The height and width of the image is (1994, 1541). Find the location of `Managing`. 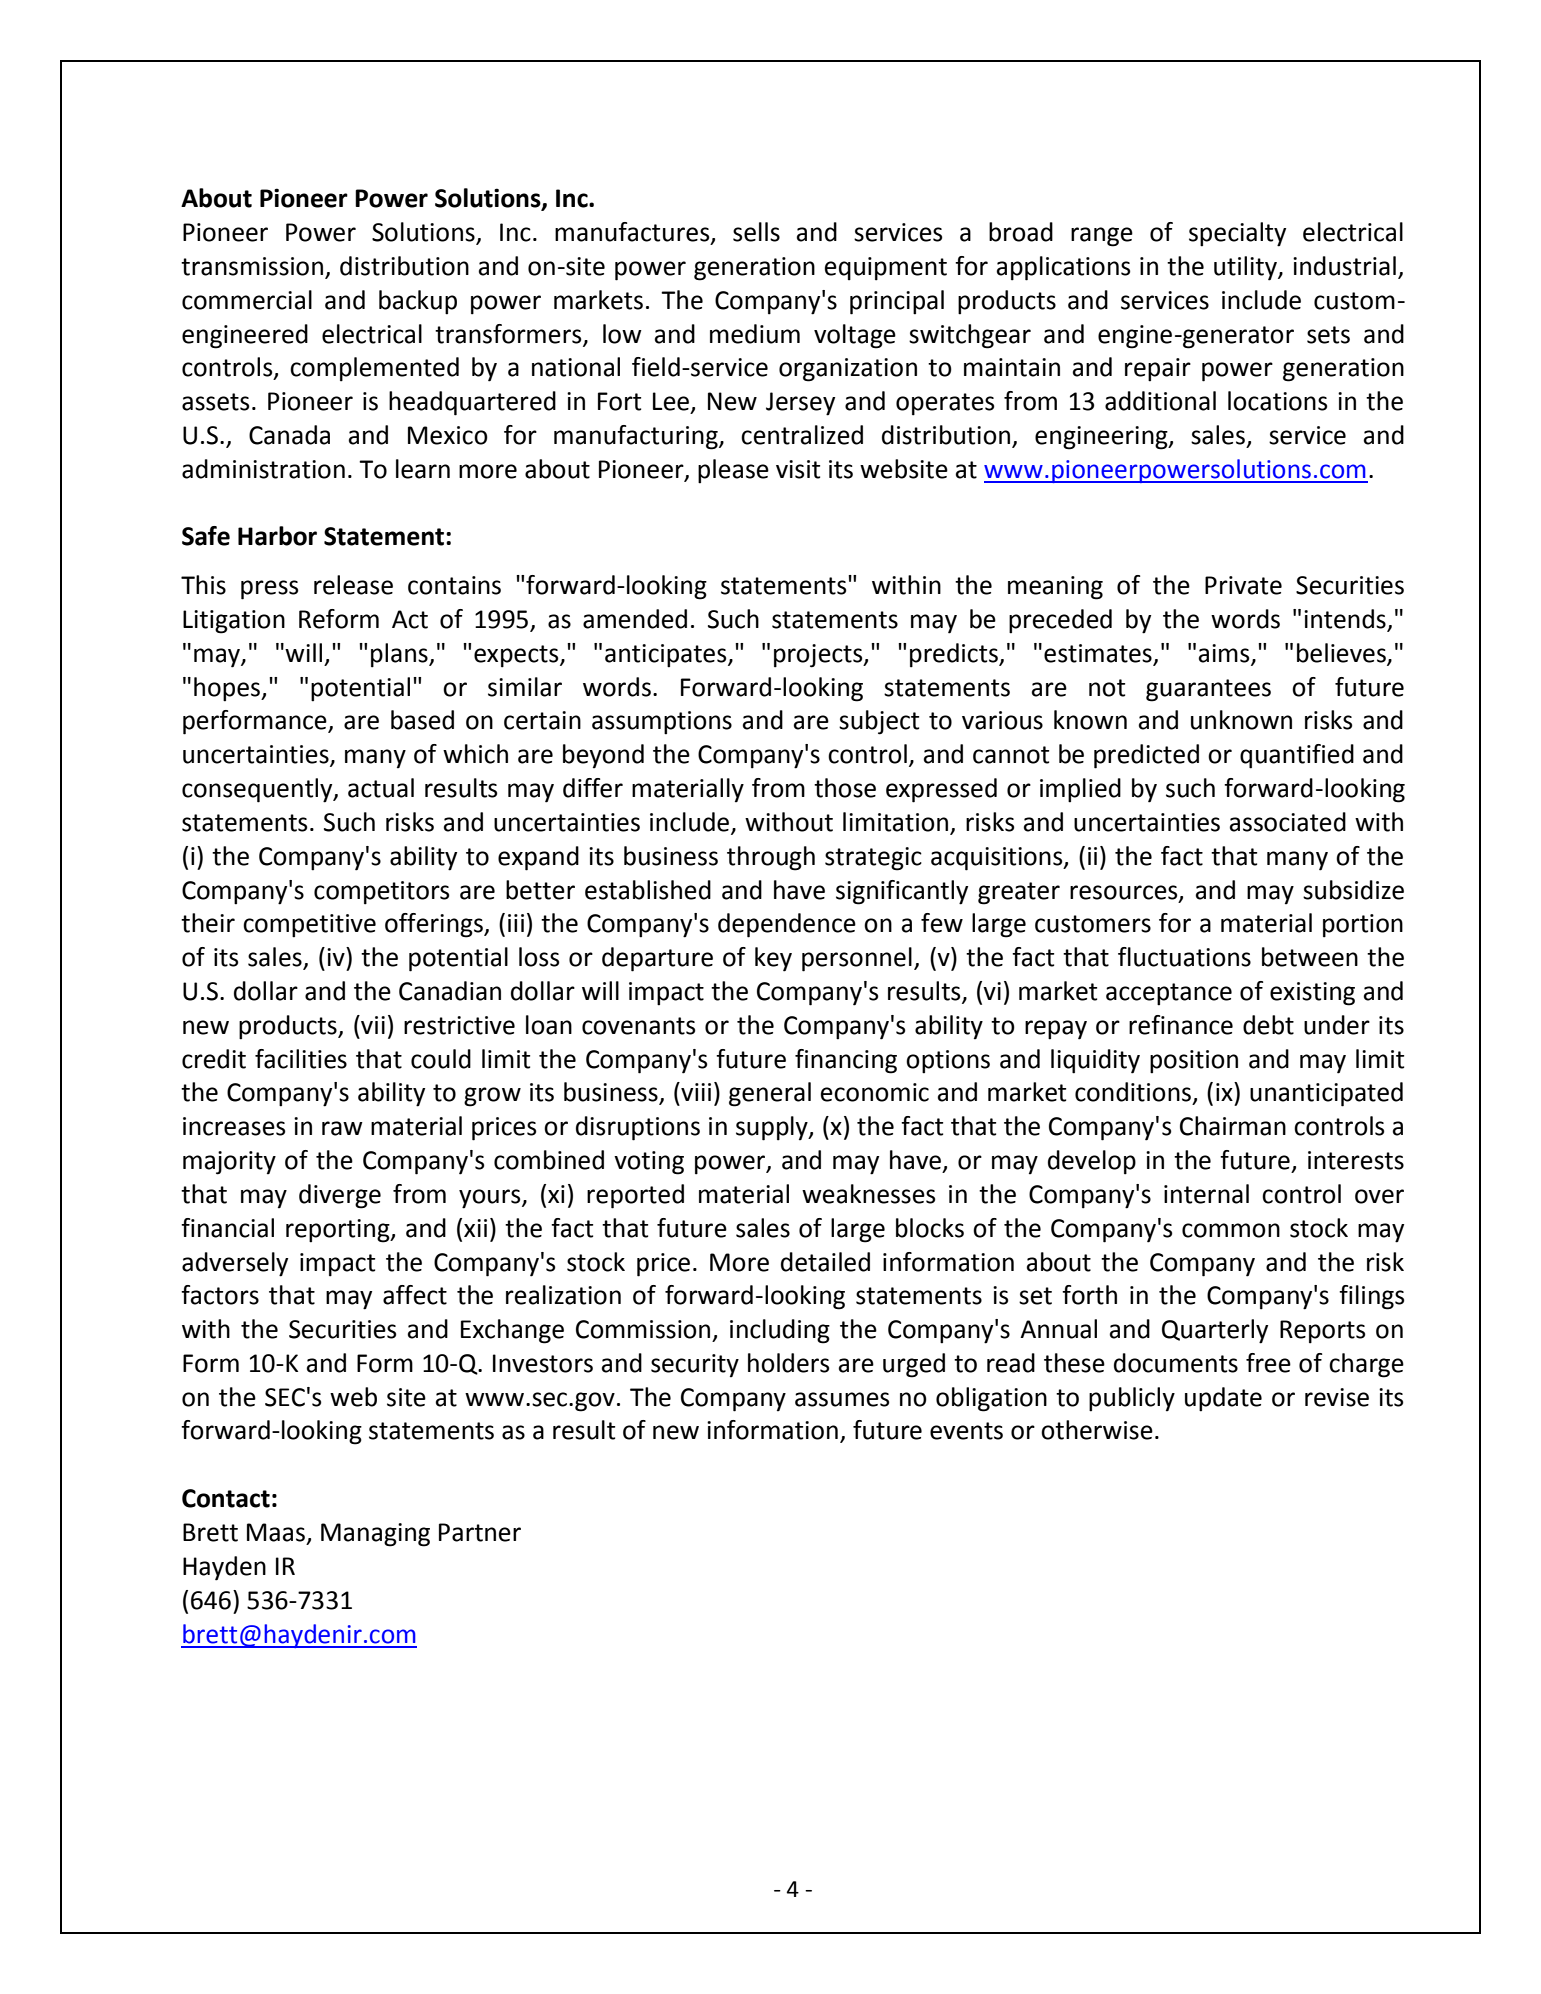

Managing is located at coordinates (375, 1535).
